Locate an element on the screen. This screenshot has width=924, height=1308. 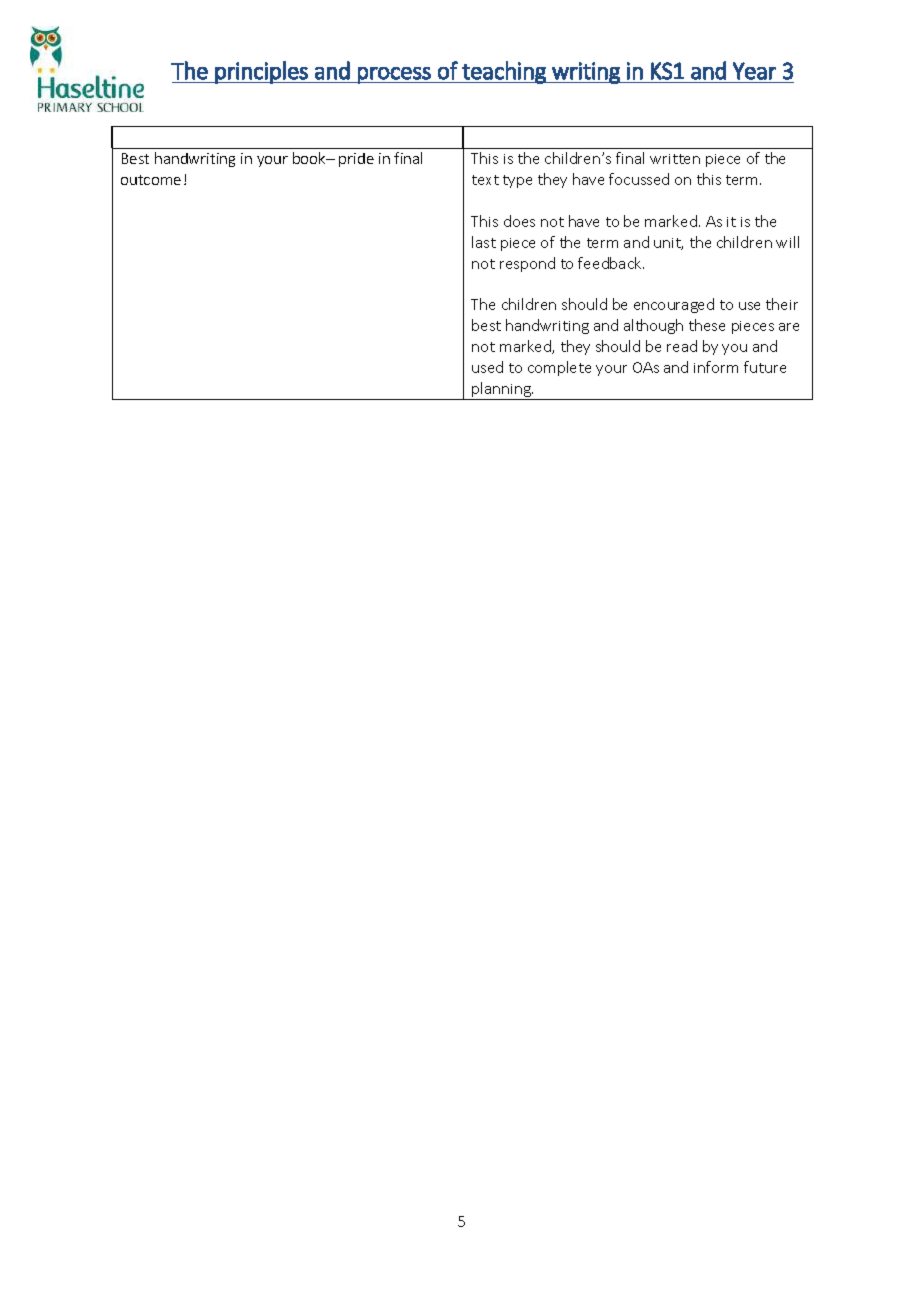
teaching is located at coordinates (504, 72).
